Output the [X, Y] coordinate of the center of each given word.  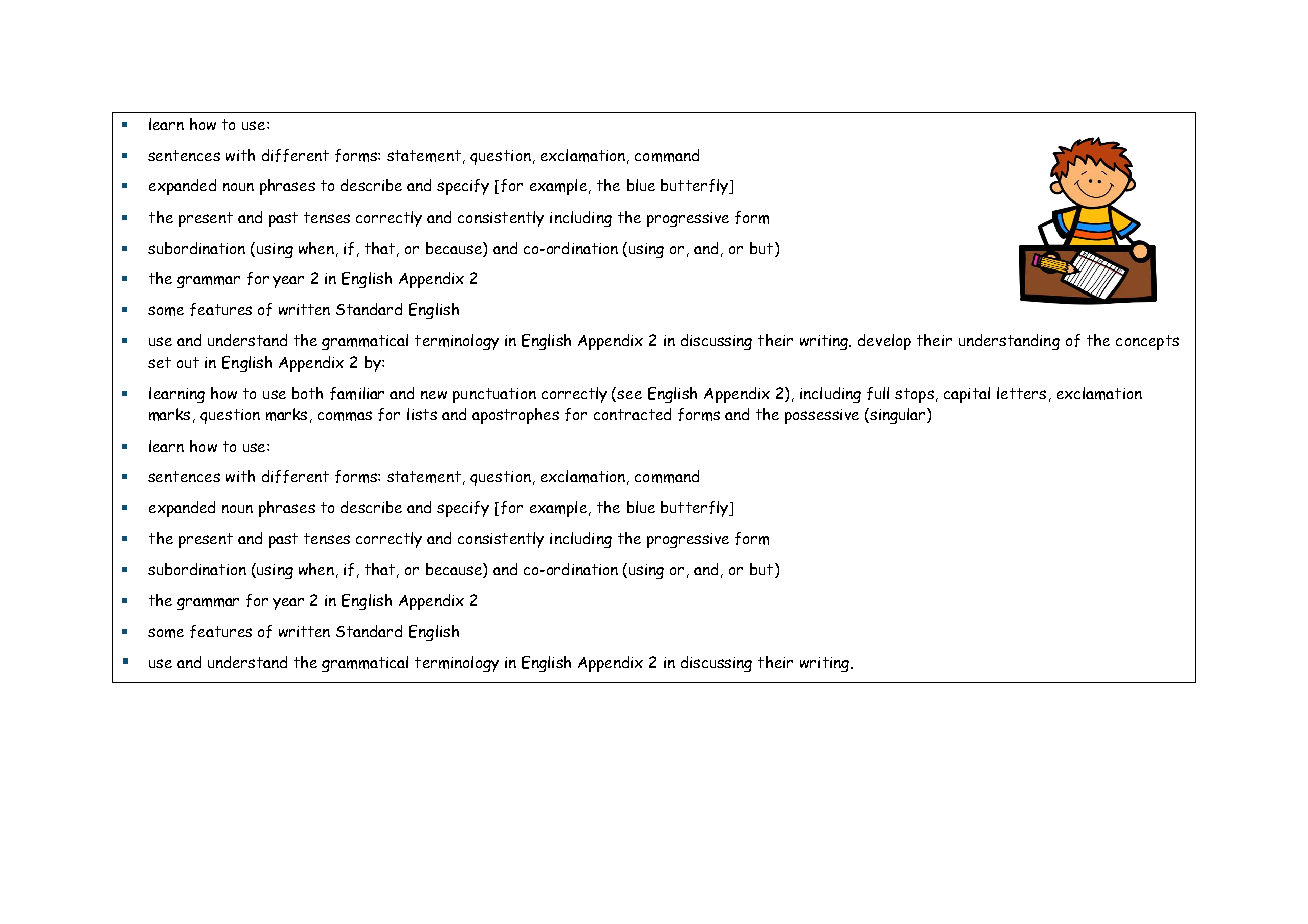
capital [967, 395]
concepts [1147, 342]
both [307, 393]
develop [884, 342]
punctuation [494, 395]
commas [345, 416]
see [629, 394]
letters [1021, 393]
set [159, 362]
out [188, 362]
